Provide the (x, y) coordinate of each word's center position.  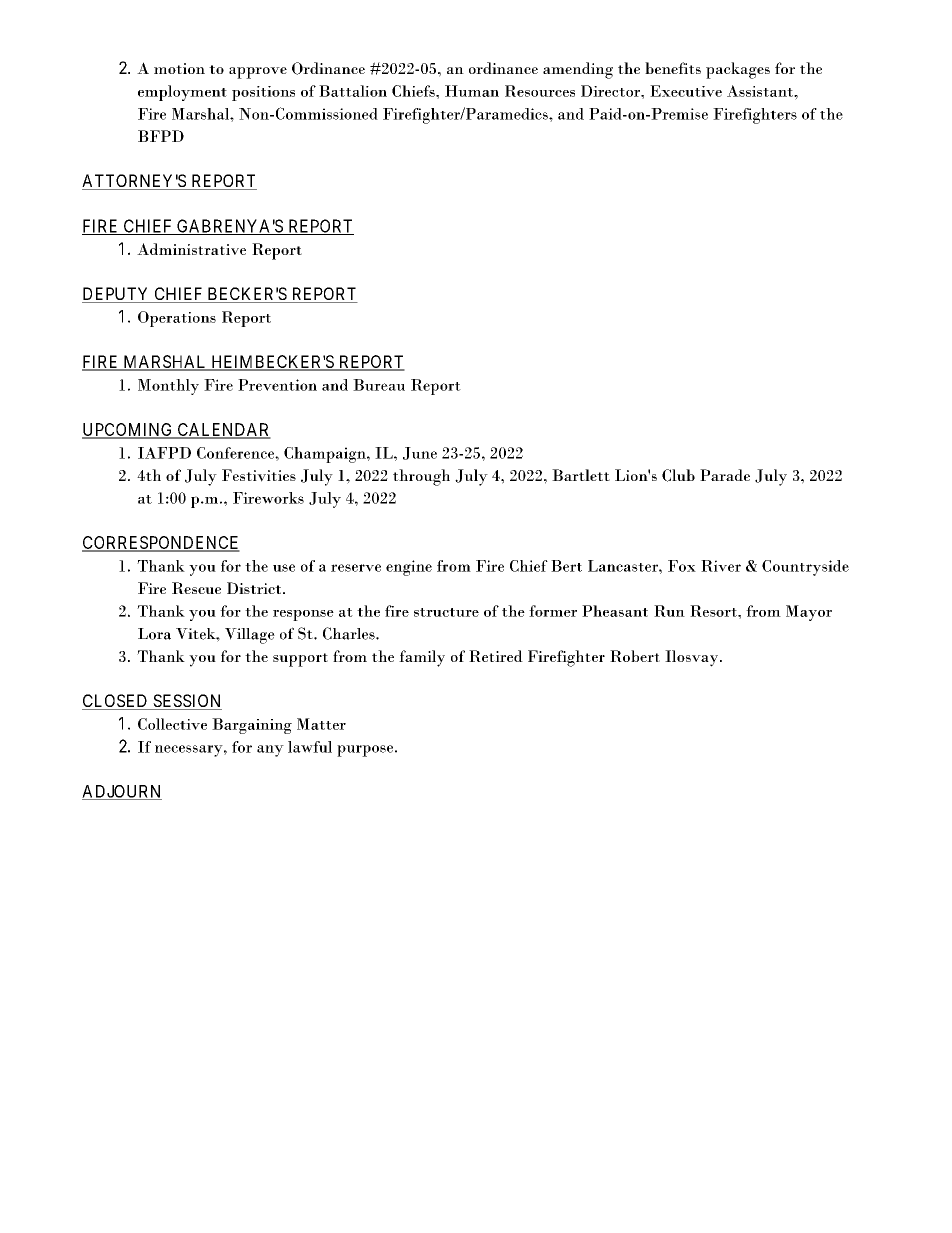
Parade (725, 475)
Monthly (168, 387)
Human (472, 91)
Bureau (379, 385)
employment (182, 93)
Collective (172, 724)
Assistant (761, 91)
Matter (321, 724)
